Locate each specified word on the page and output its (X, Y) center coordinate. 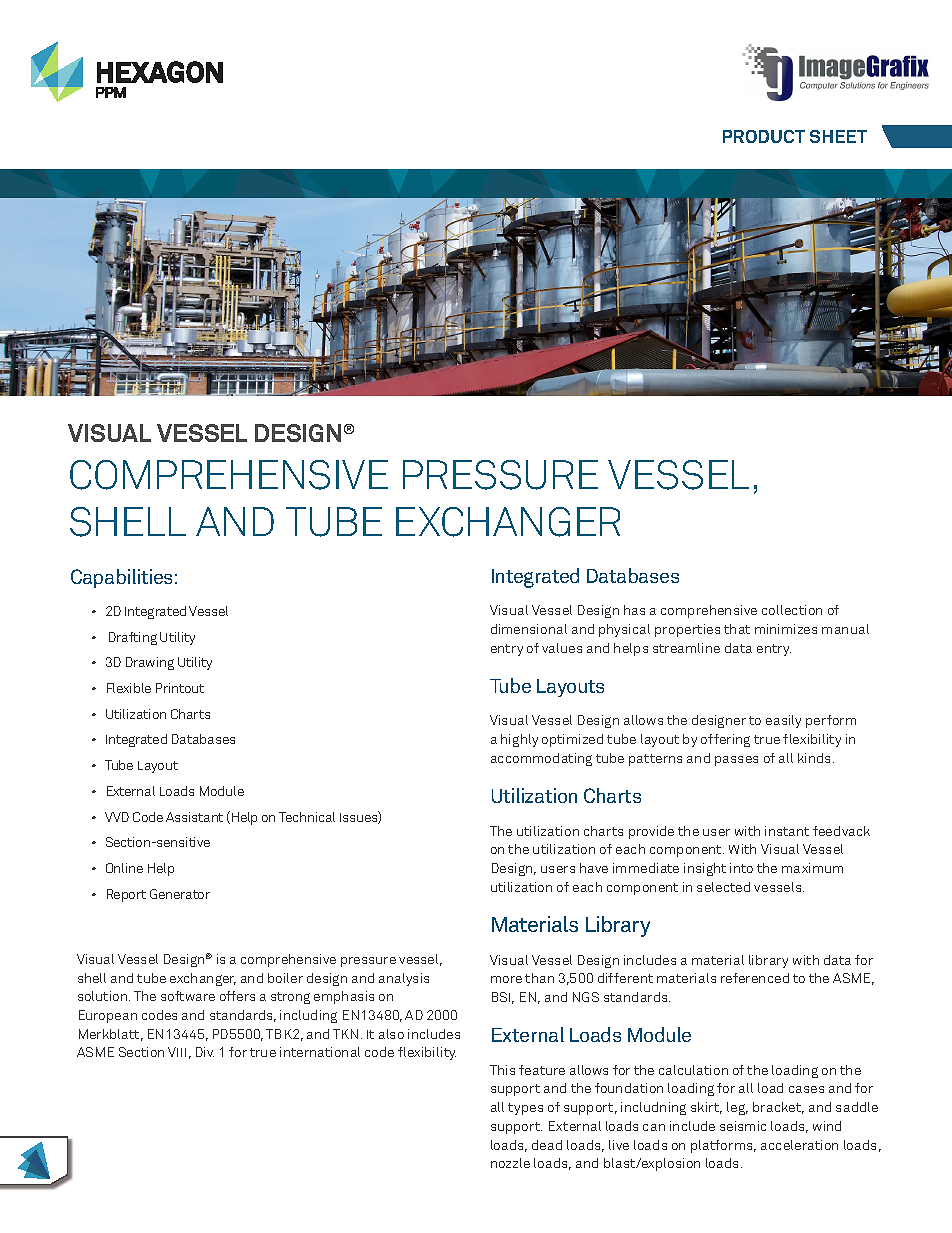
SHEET (838, 136)
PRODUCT (764, 136)
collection (792, 610)
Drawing (150, 663)
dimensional (529, 629)
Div (205, 1052)
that (737, 629)
